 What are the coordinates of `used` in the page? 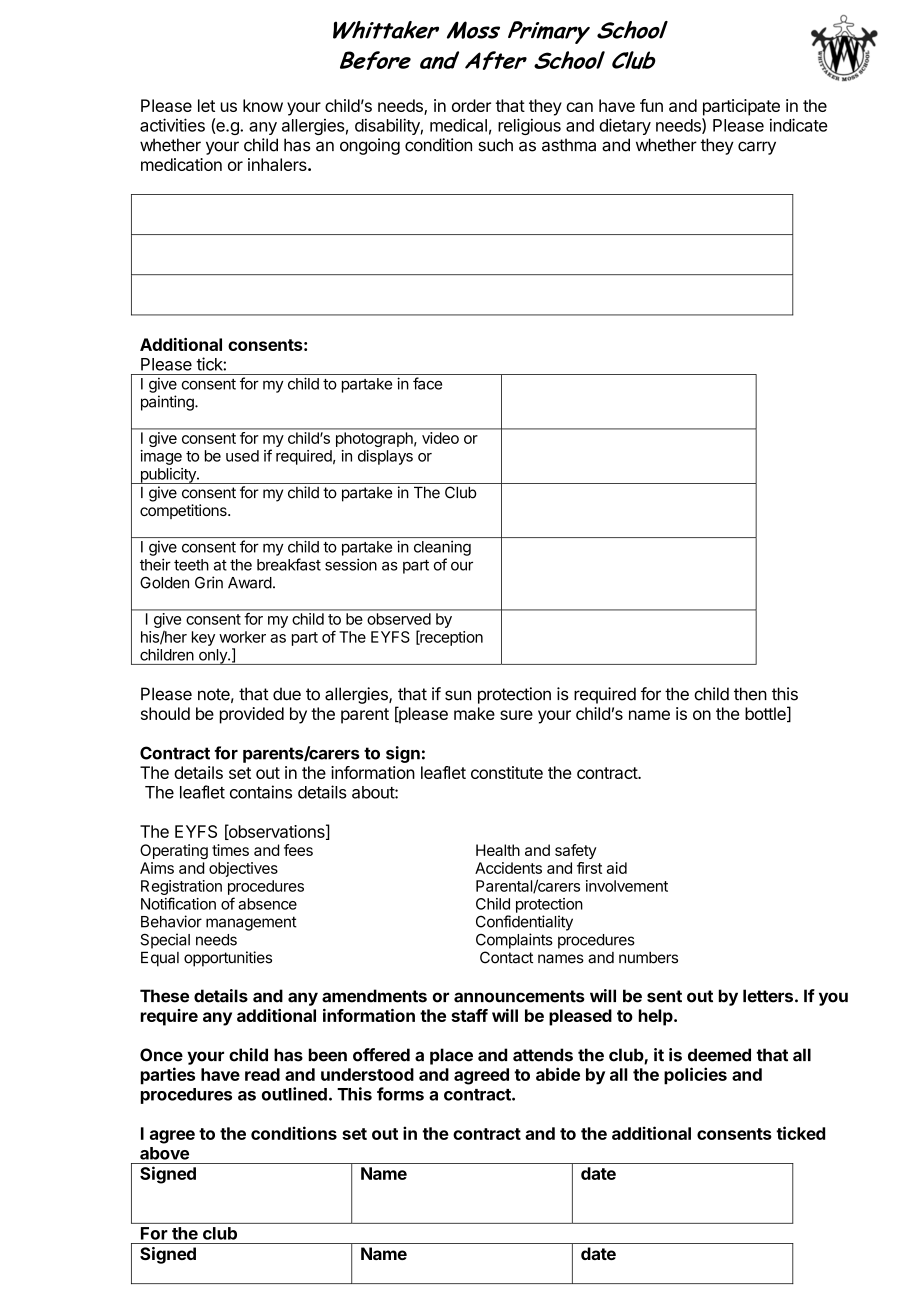 It's located at (242, 456).
